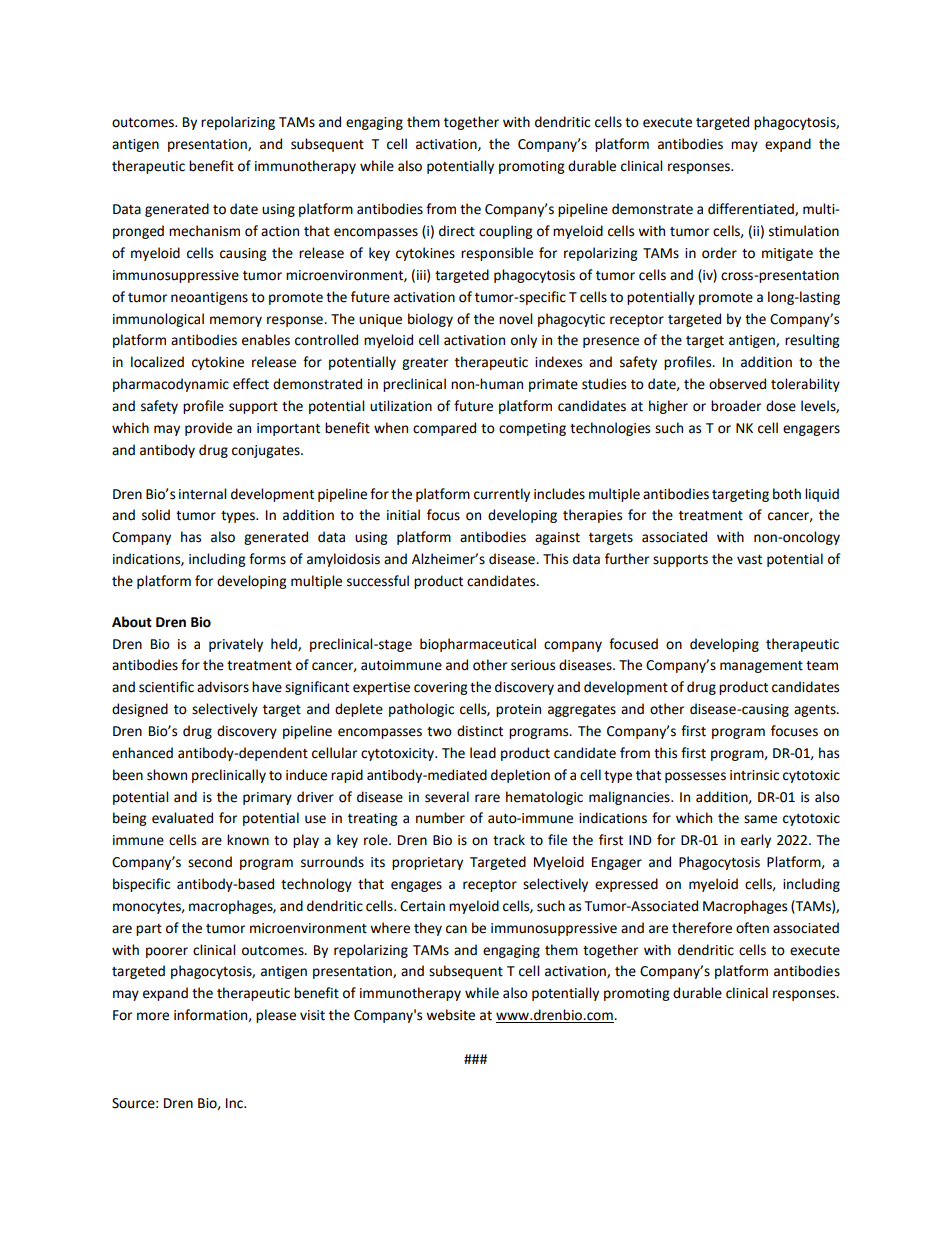 This screenshot has width=952, height=1233. Describe the element at coordinates (444, 429) in the screenshot. I see `compared` at that location.
